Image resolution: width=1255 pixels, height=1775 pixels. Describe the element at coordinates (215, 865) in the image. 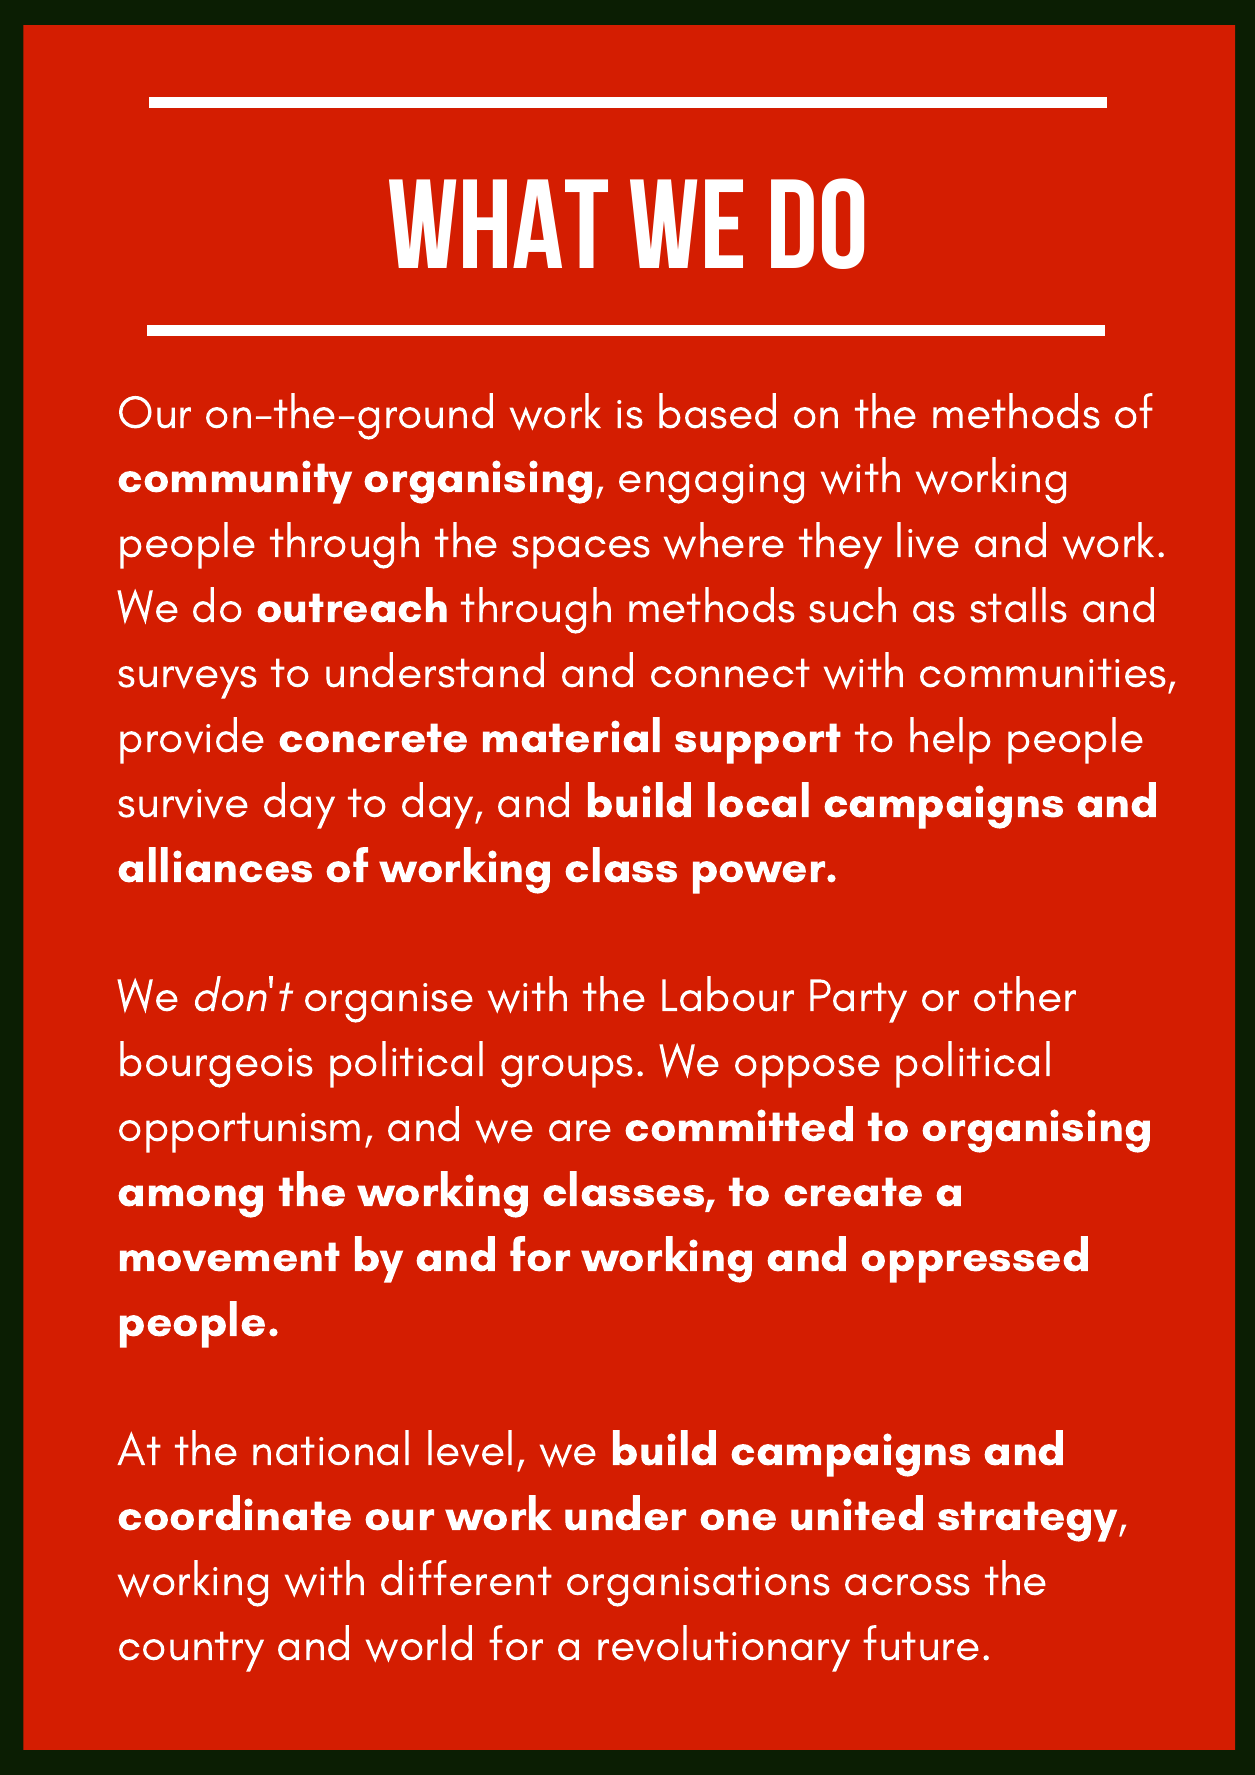

I see `alliances` at that location.
